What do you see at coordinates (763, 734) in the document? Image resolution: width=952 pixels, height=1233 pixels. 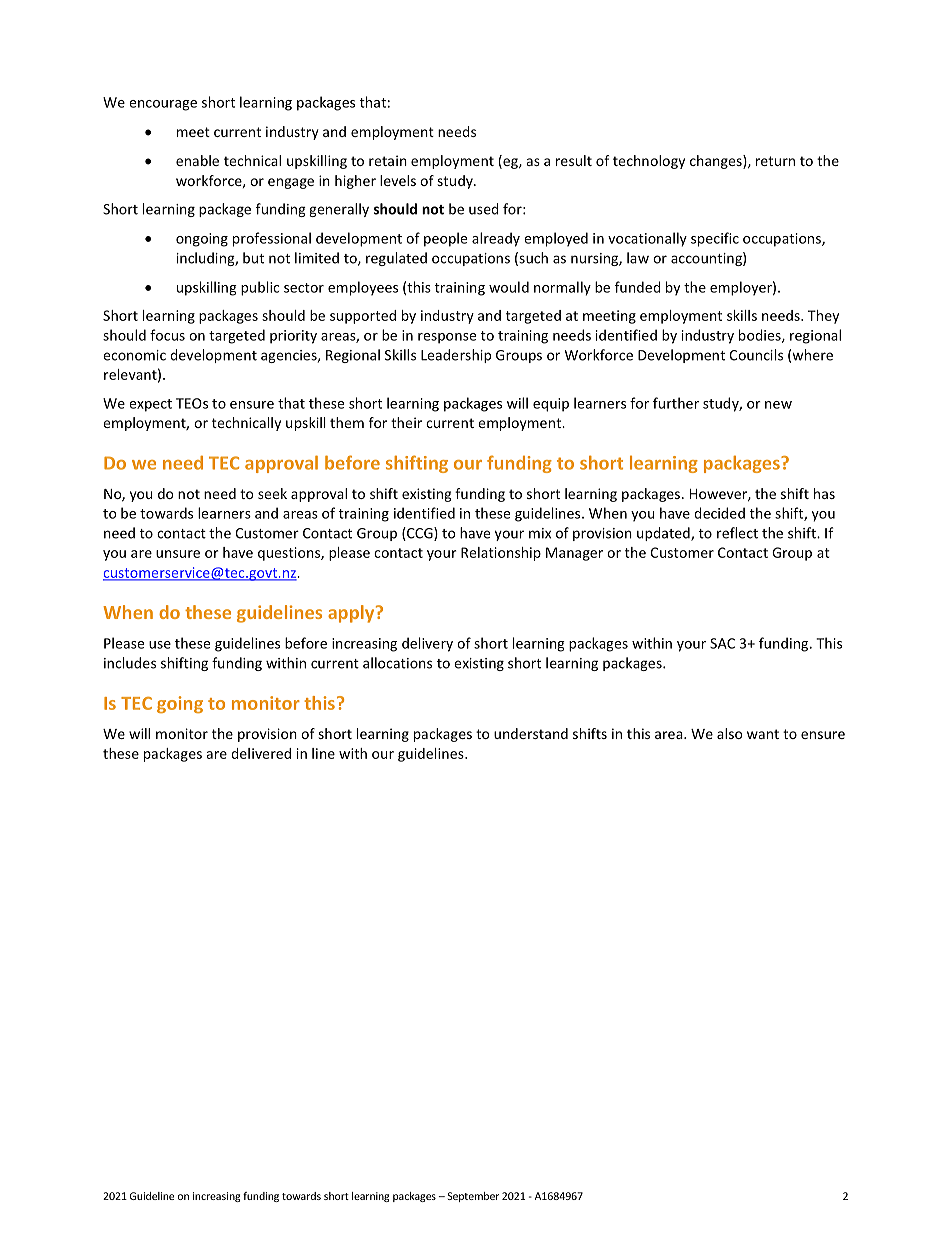 I see `want` at bounding box center [763, 734].
